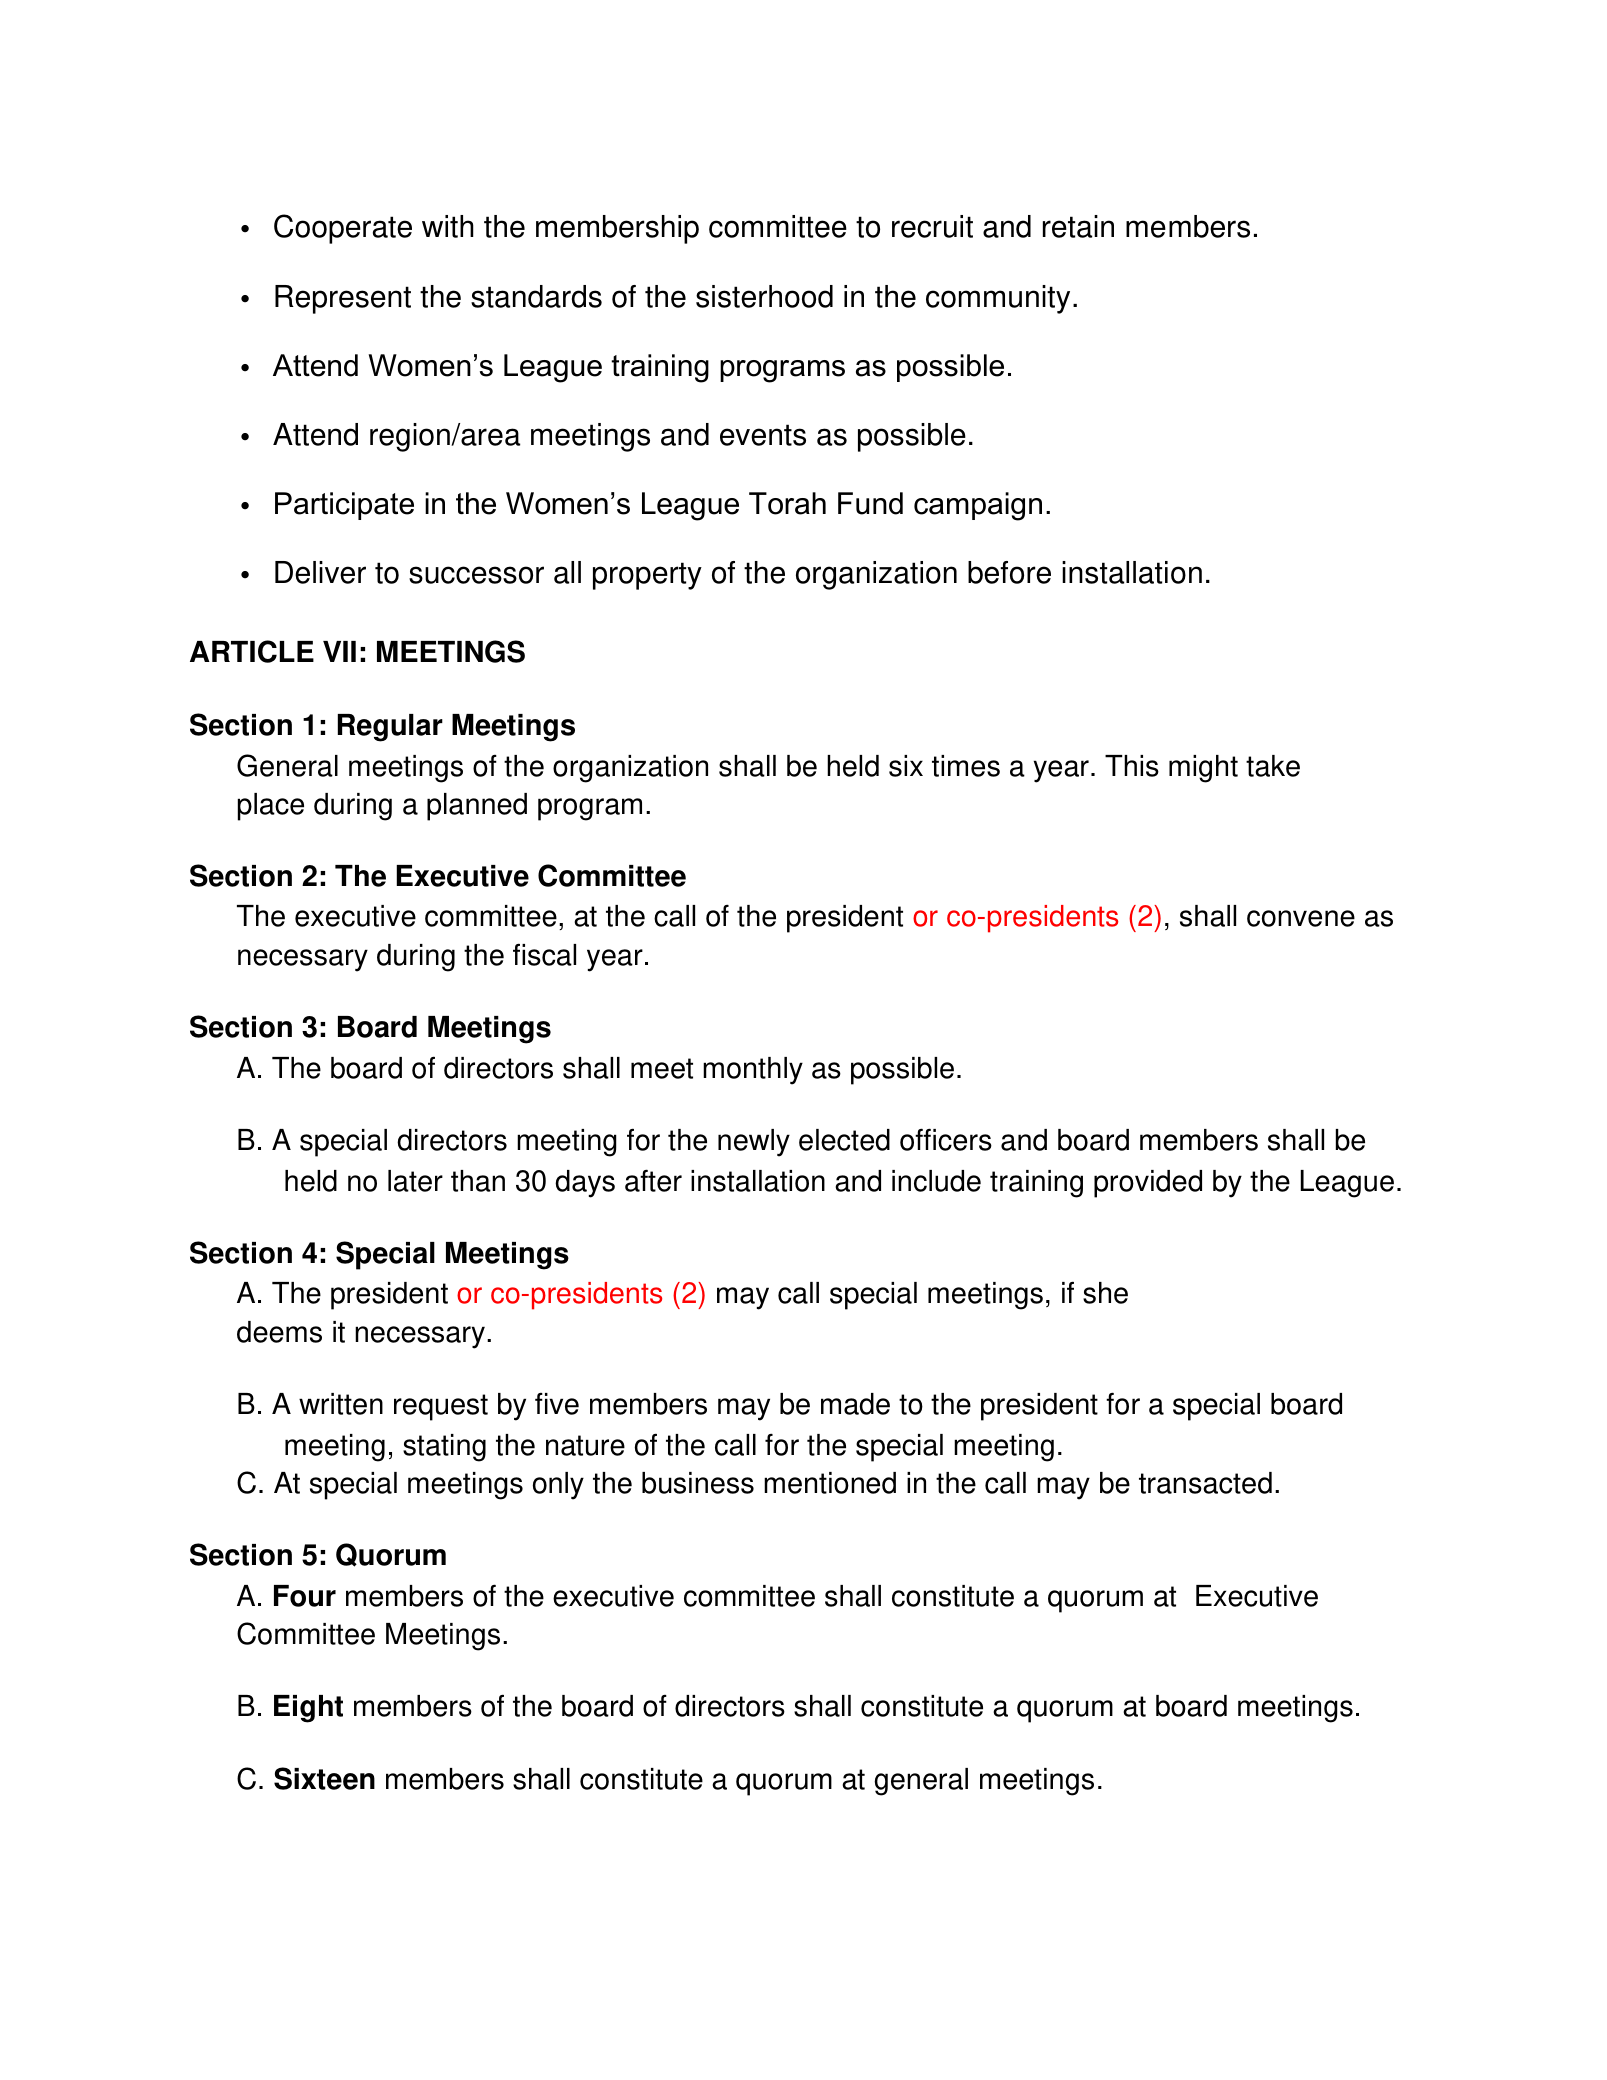 Image resolution: width=1607 pixels, height=2080 pixels. I want to click on Deliver, so click(320, 572).
